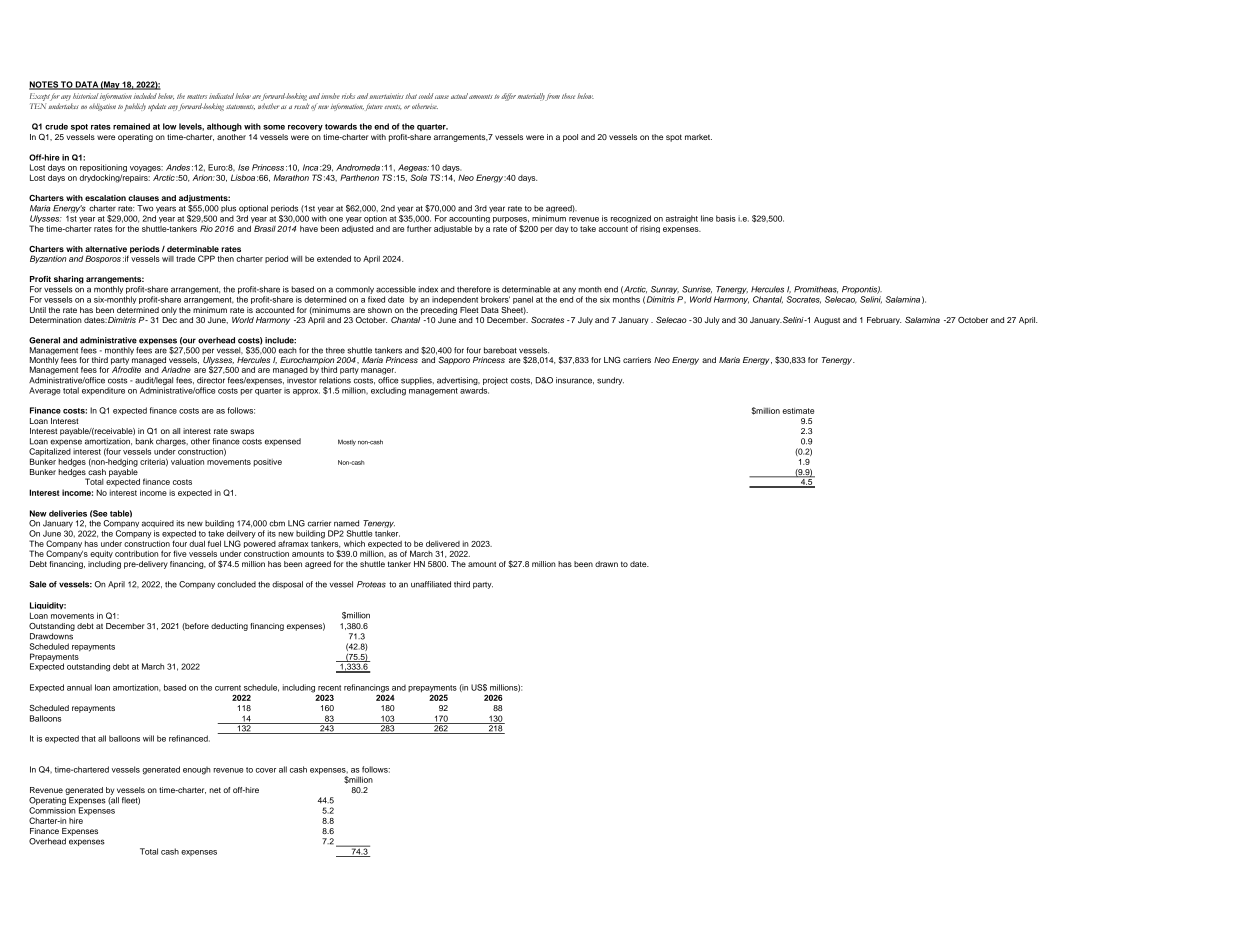 The height and width of the document is (952, 1233). I want to click on net, so click(215, 790).
